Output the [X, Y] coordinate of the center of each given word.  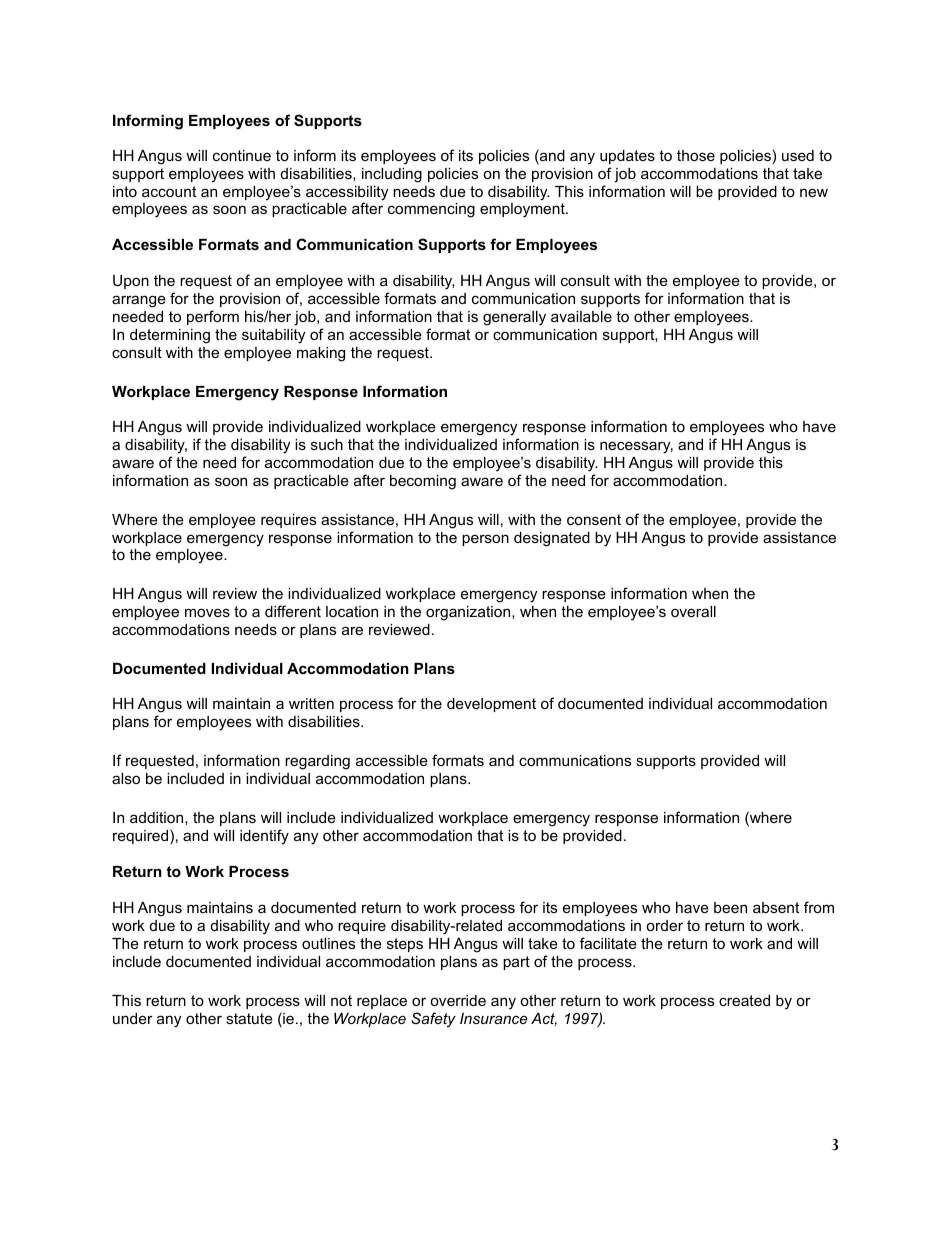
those [696, 155]
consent [594, 519]
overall [693, 611]
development [491, 705]
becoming [423, 482]
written [311, 703]
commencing [431, 210]
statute [249, 1018]
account [169, 191]
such [327, 444]
